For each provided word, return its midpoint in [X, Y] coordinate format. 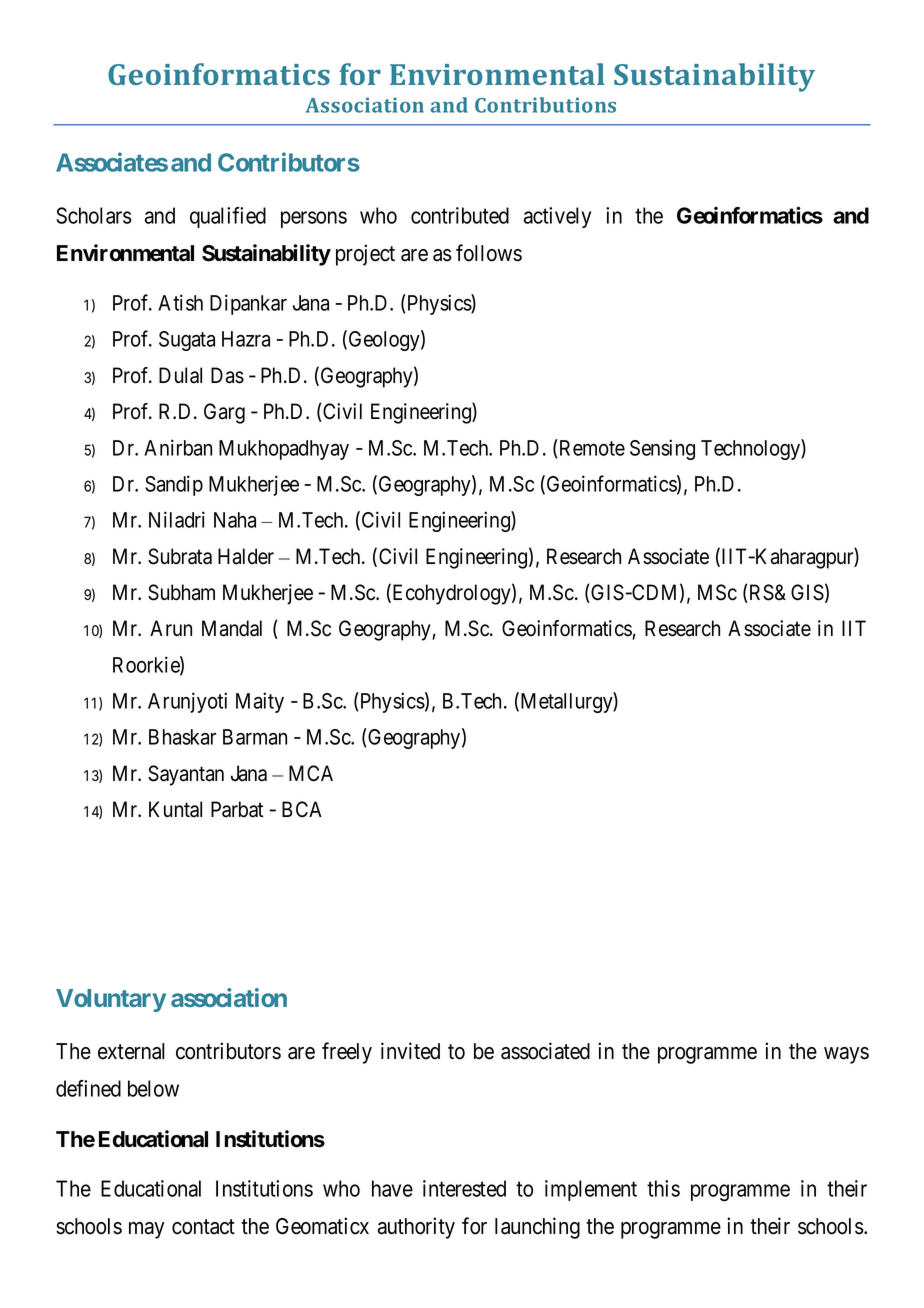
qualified [228, 217]
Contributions [545, 105]
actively [557, 217]
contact [203, 1227]
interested [464, 1188]
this [663, 1188]
